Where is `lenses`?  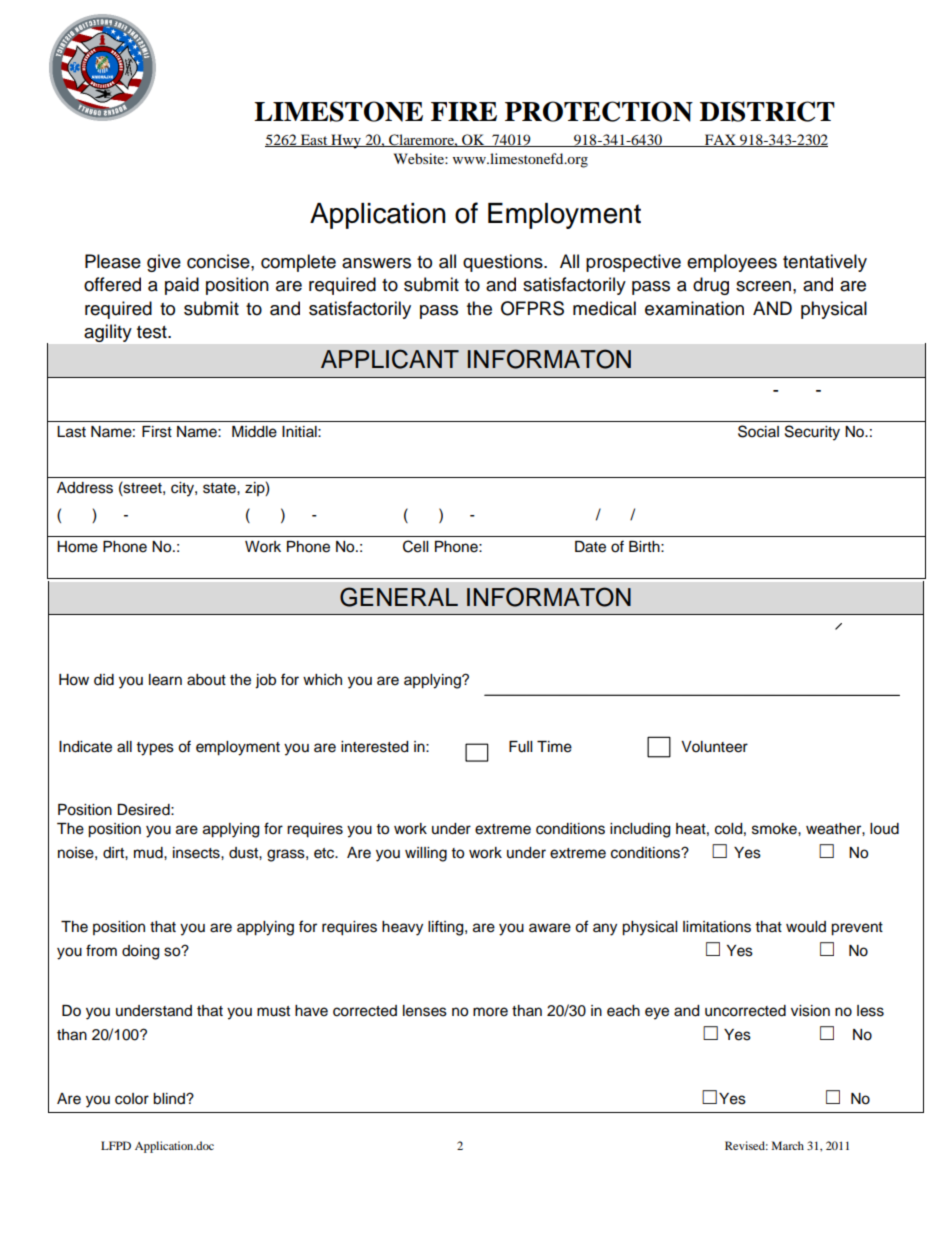 lenses is located at coordinates (425, 1011).
